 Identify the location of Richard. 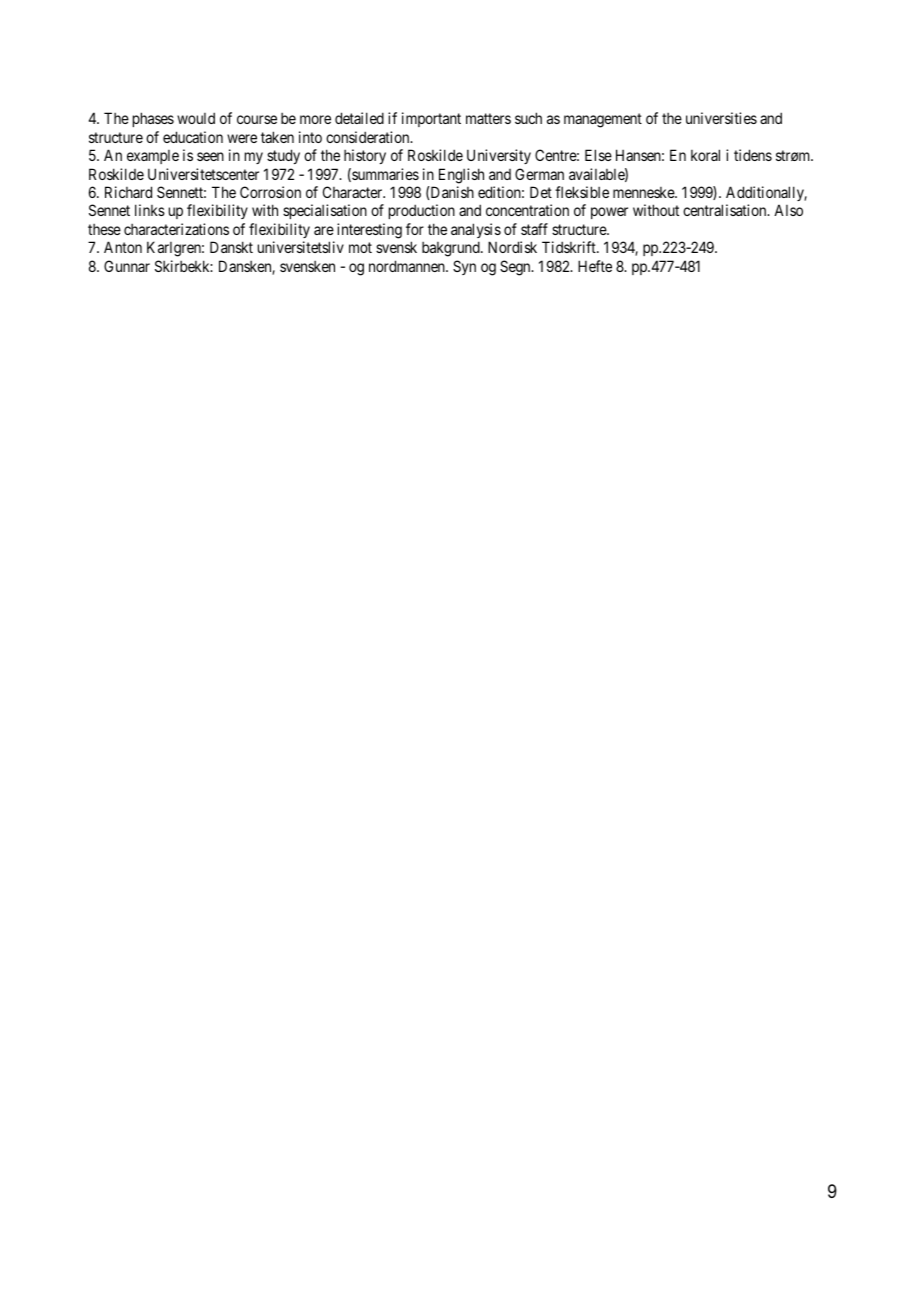
(128, 192).
